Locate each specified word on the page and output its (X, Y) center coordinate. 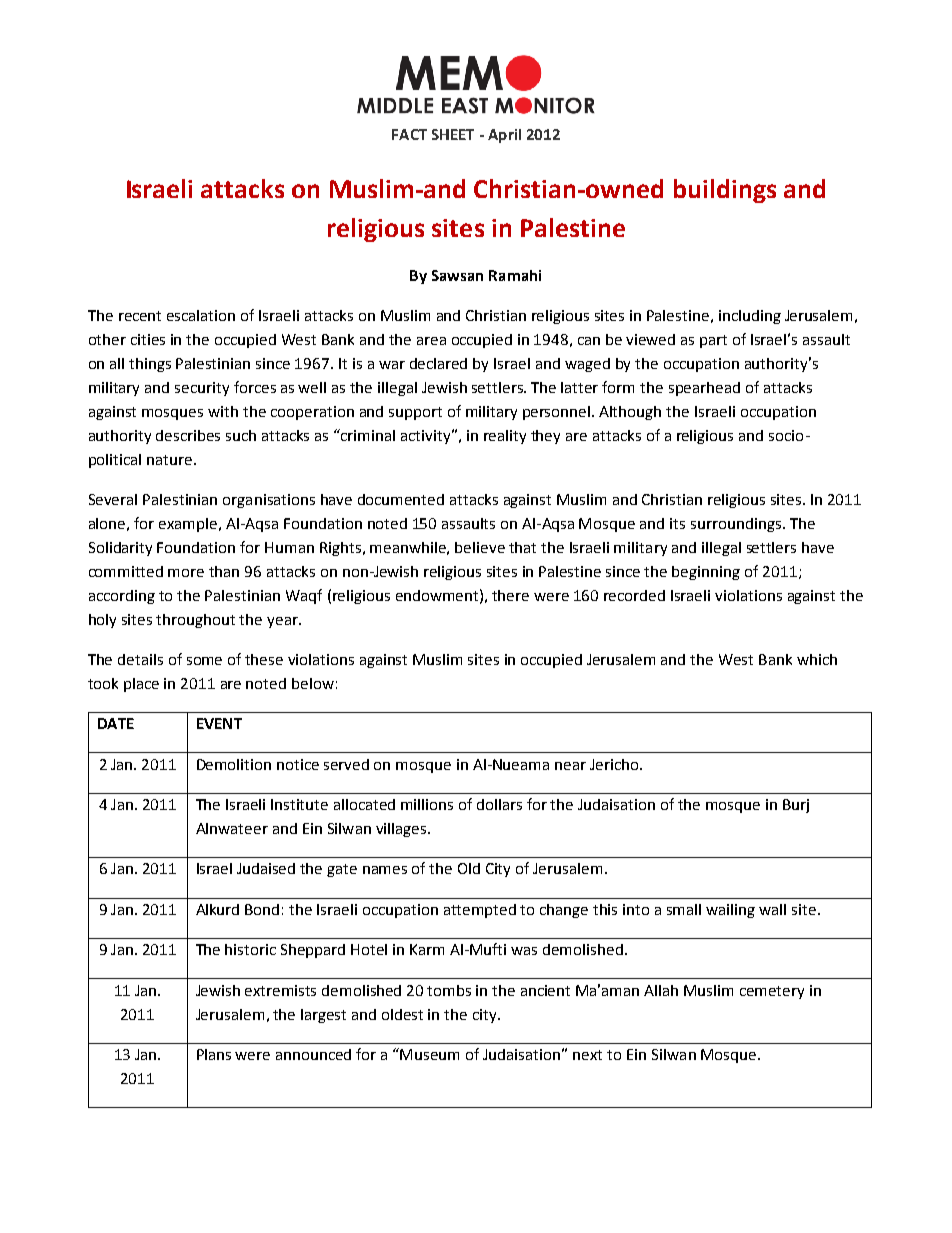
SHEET (453, 134)
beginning (706, 573)
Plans (214, 1054)
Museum (429, 1054)
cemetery (772, 992)
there (510, 595)
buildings (725, 191)
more (186, 573)
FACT (409, 134)
